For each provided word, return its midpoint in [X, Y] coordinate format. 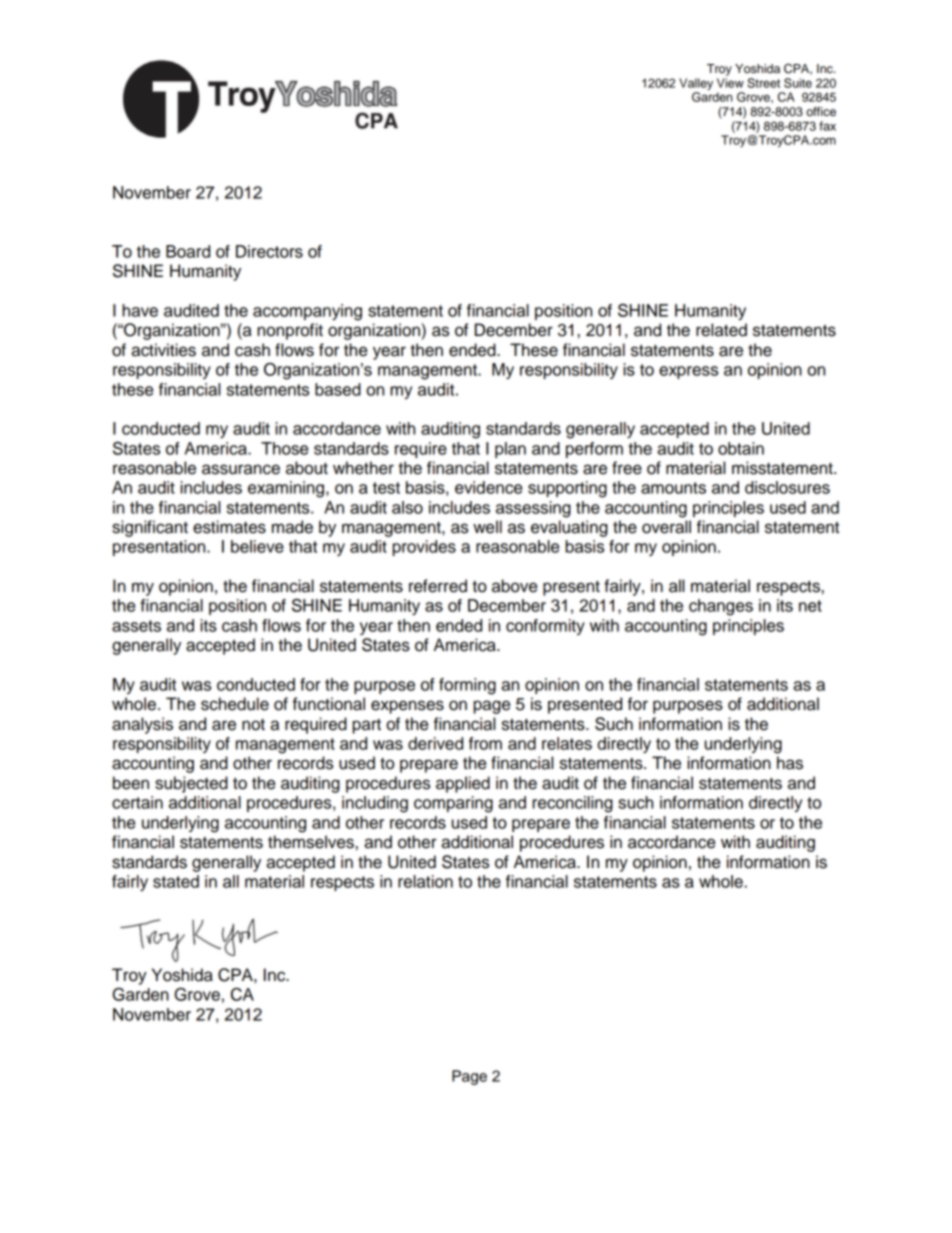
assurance [241, 469]
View [730, 83]
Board [188, 251]
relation [425, 881]
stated [176, 881]
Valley [696, 85]
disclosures [787, 487]
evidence [488, 487]
